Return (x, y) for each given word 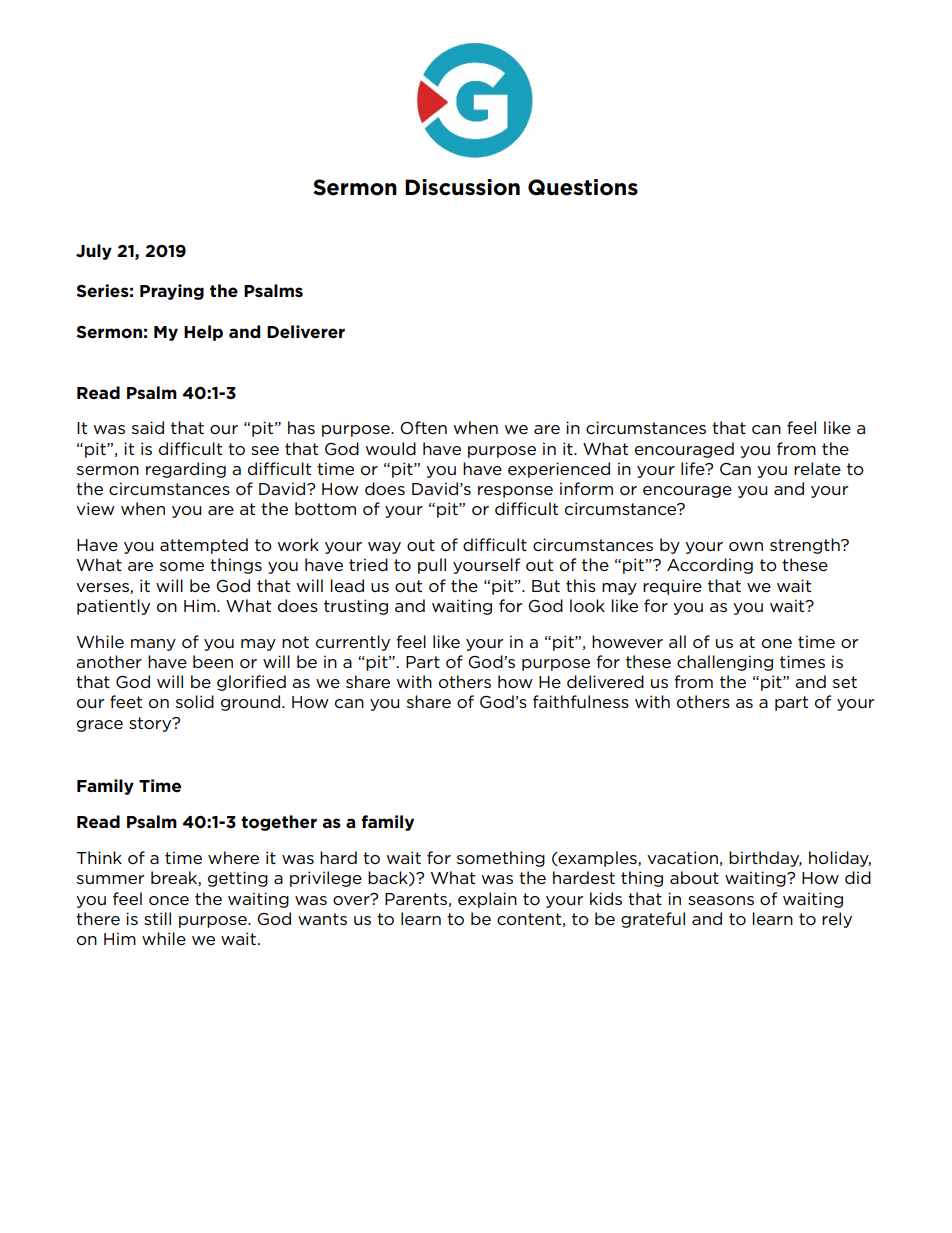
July (94, 252)
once (169, 900)
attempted (204, 546)
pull (432, 566)
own (746, 546)
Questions (583, 187)
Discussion (462, 187)
